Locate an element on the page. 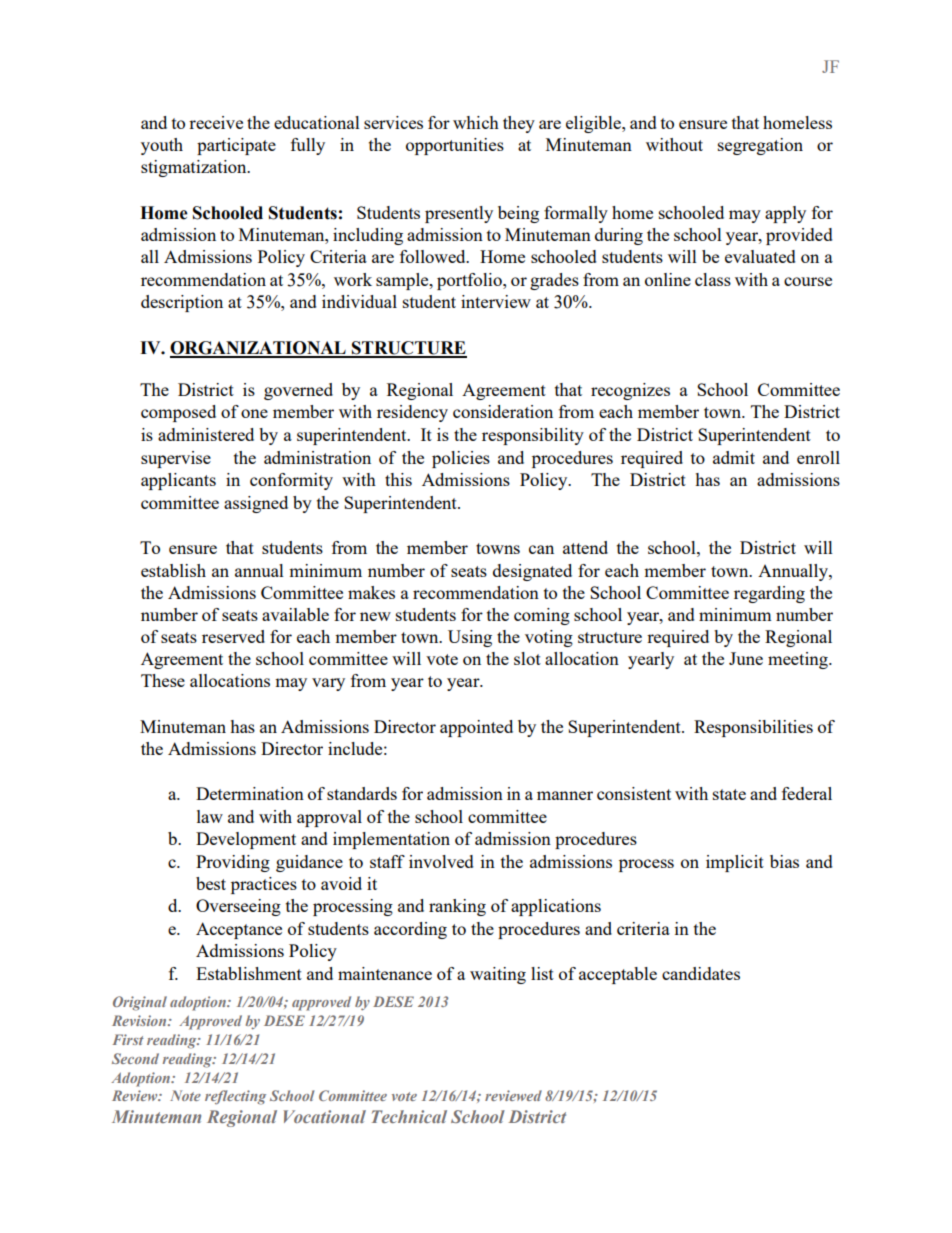 This page has width=952, height=1233. Using is located at coordinates (470, 638).
